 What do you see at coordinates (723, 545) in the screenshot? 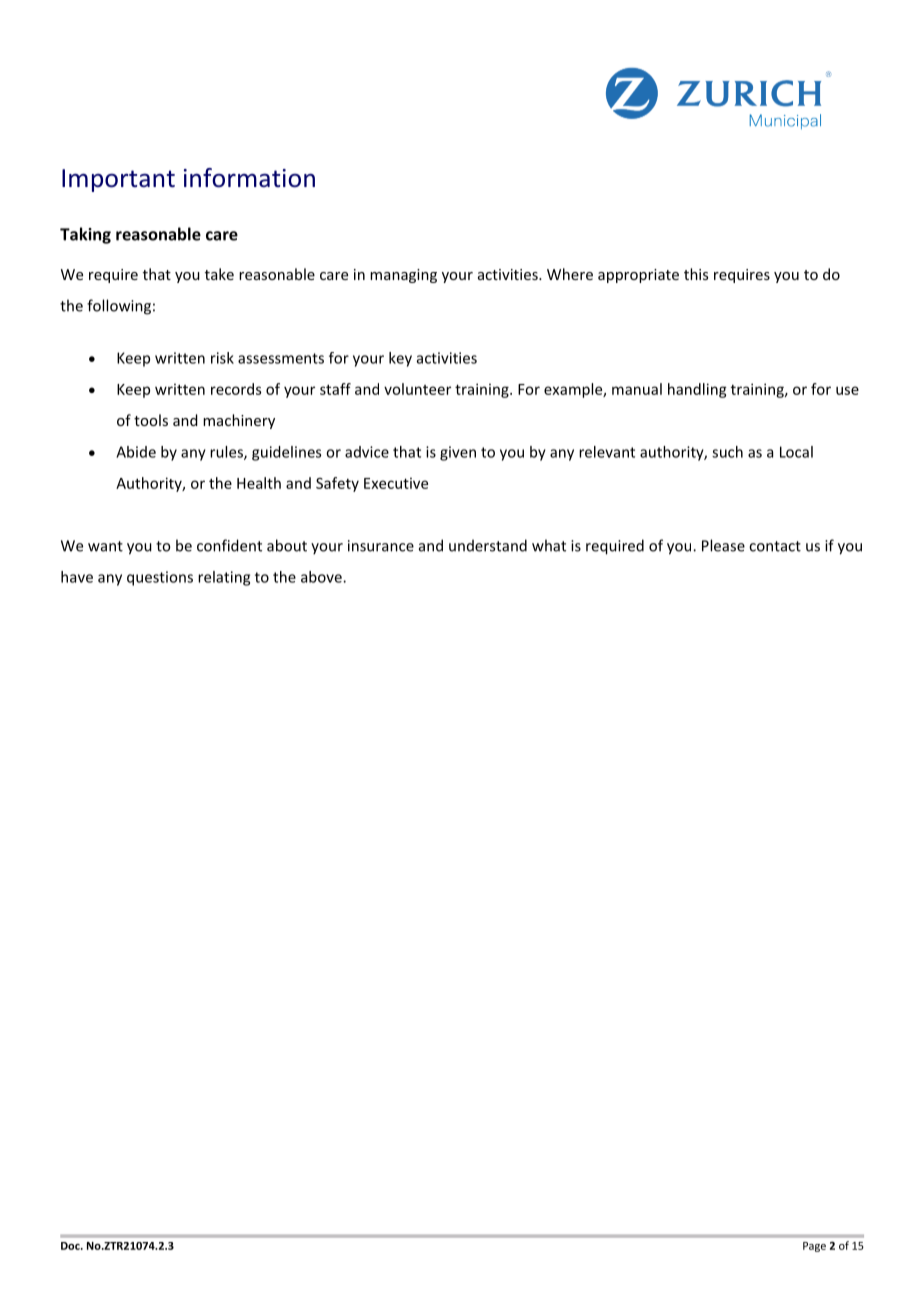
I see `Please` at bounding box center [723, 545].
